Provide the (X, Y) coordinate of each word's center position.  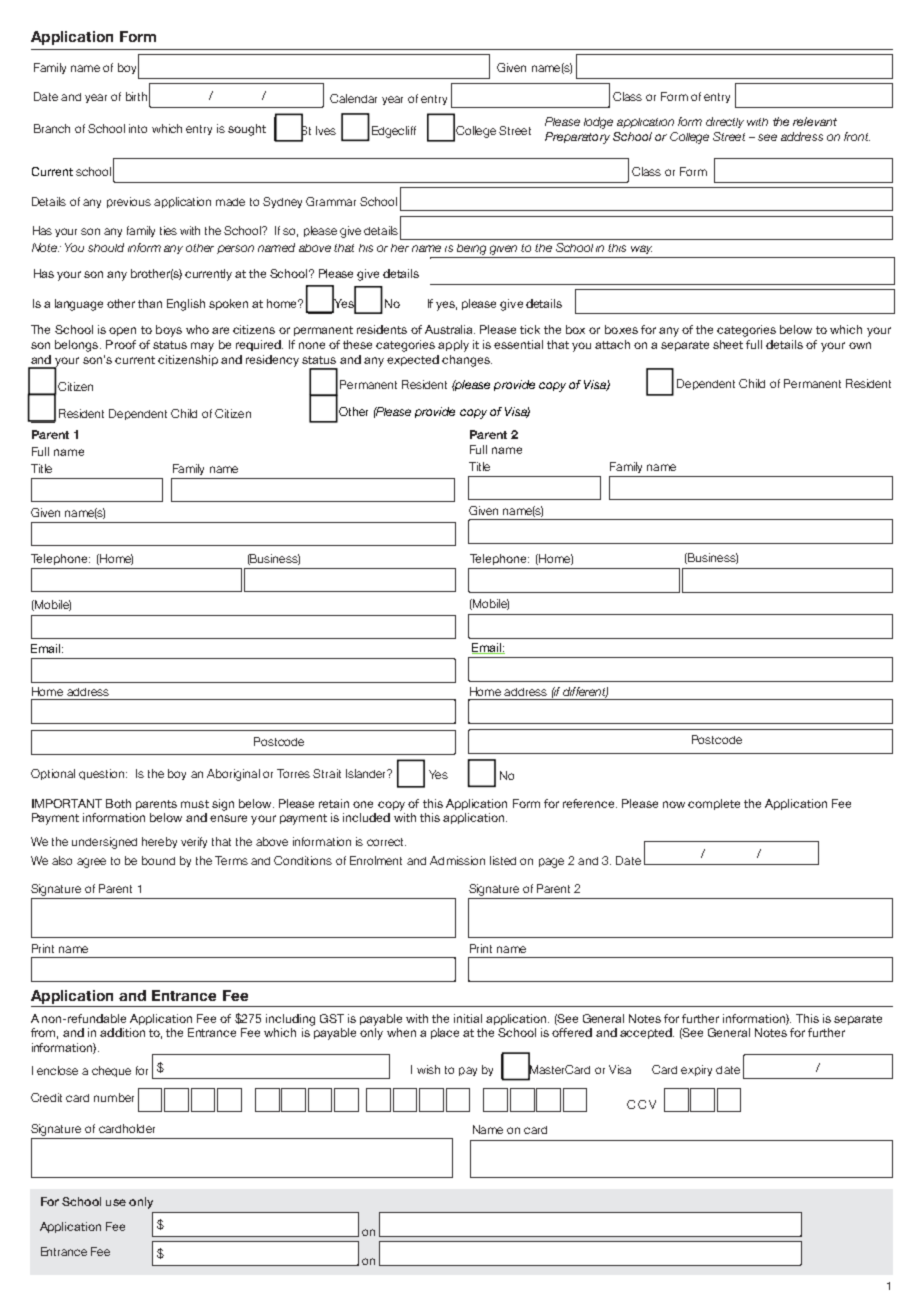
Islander (367, 773)
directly (725, 122)
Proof (121, 344)
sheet (728, 344)
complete (714, 804)
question (101, 774)
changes (467, 361)
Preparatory (577, 138)
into (138, 128)
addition (122, 1032)
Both (118, 803)
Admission (457, 860)
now (674, 804)
